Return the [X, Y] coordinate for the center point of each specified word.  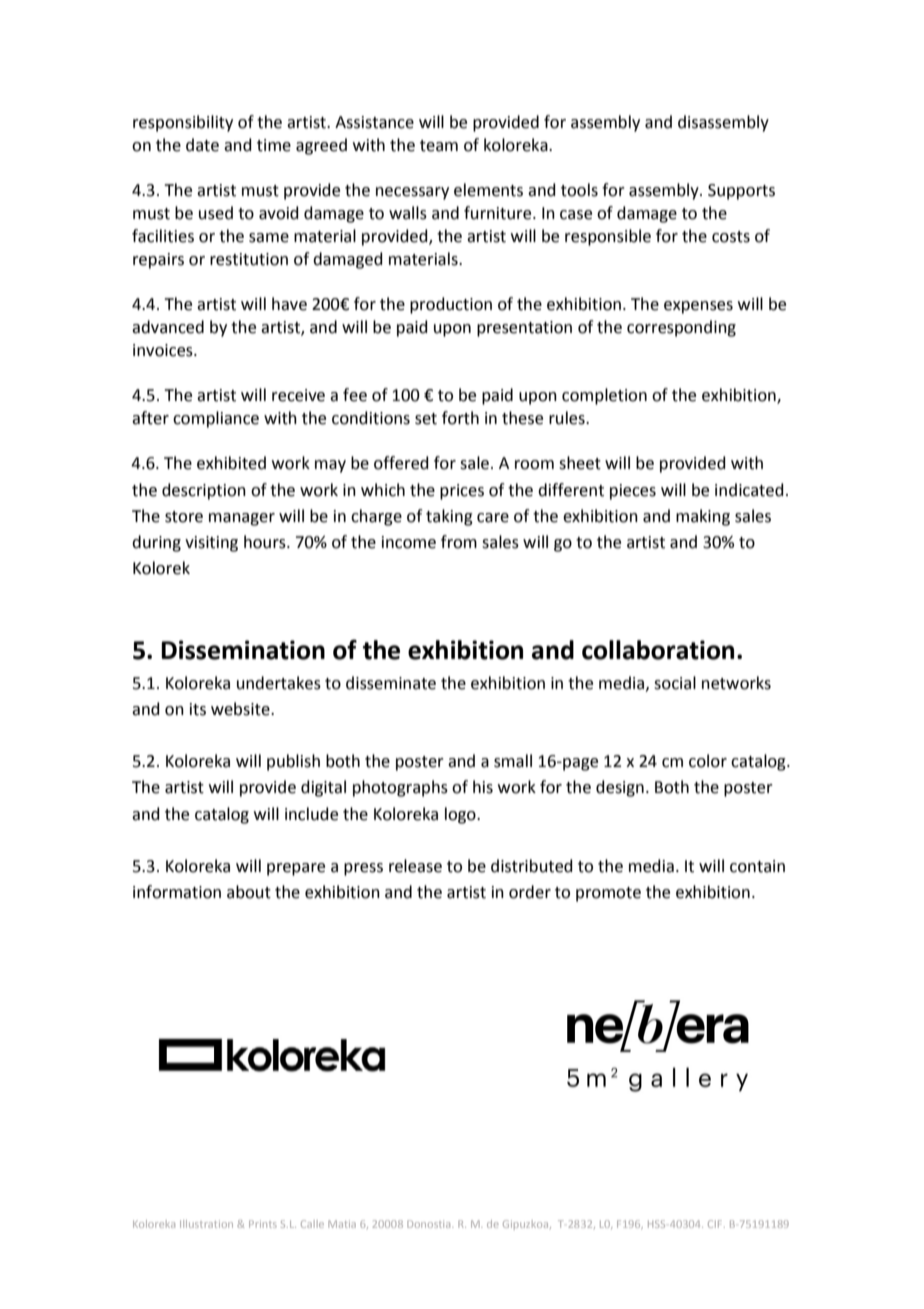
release [415, 866]
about [249, 892]
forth [460, 418]
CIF [716, 1224]
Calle [312, 1224]
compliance [216, 419]
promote [608, 894]
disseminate [391, 683]
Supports [741, 192]
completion [604, 396]
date [202, 145]
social [675, 683]
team [439, 146]
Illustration [206, 1224]
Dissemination [243, 650]
